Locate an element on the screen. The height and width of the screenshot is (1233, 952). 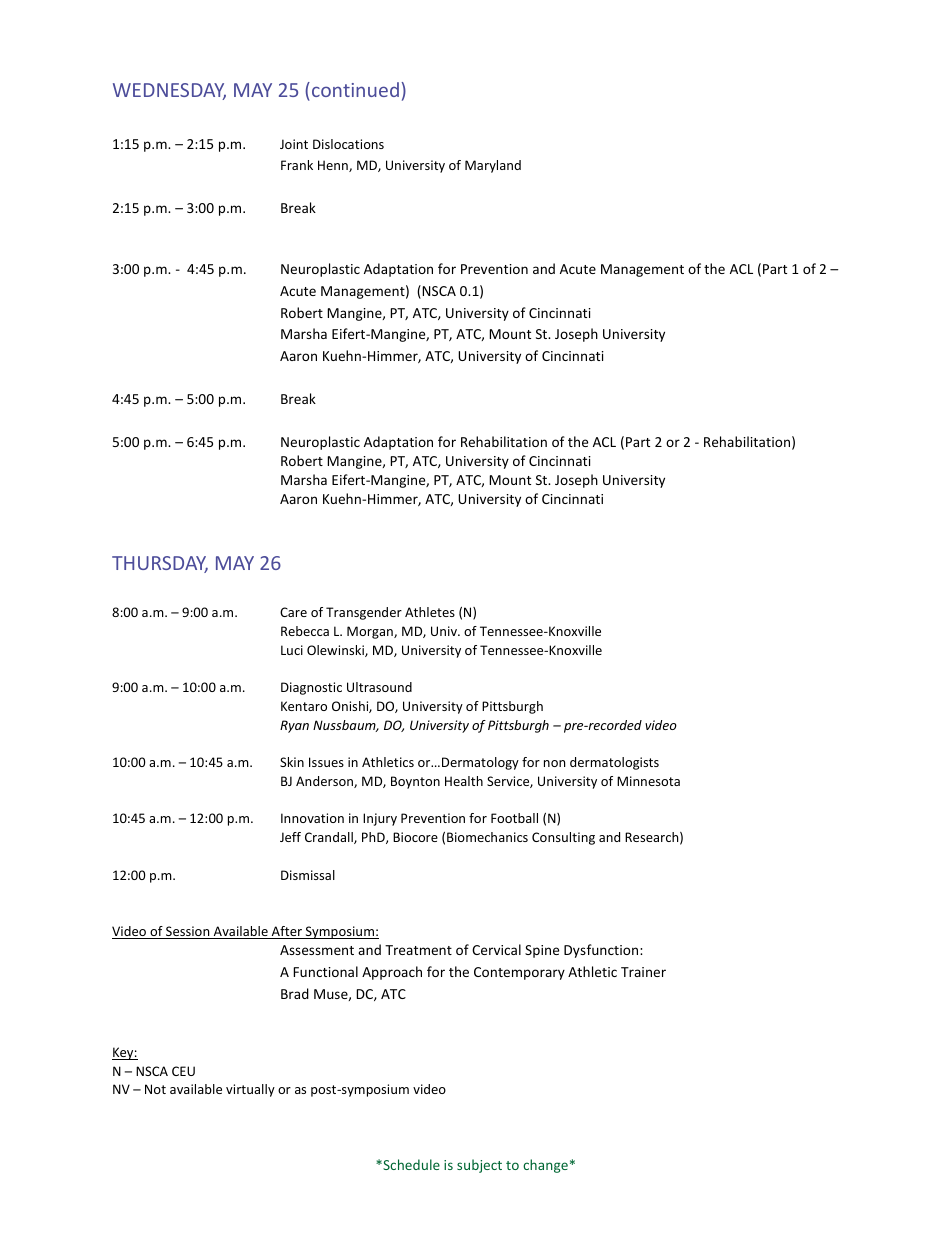
THURSDAY is located at coordinates (160, 564).
